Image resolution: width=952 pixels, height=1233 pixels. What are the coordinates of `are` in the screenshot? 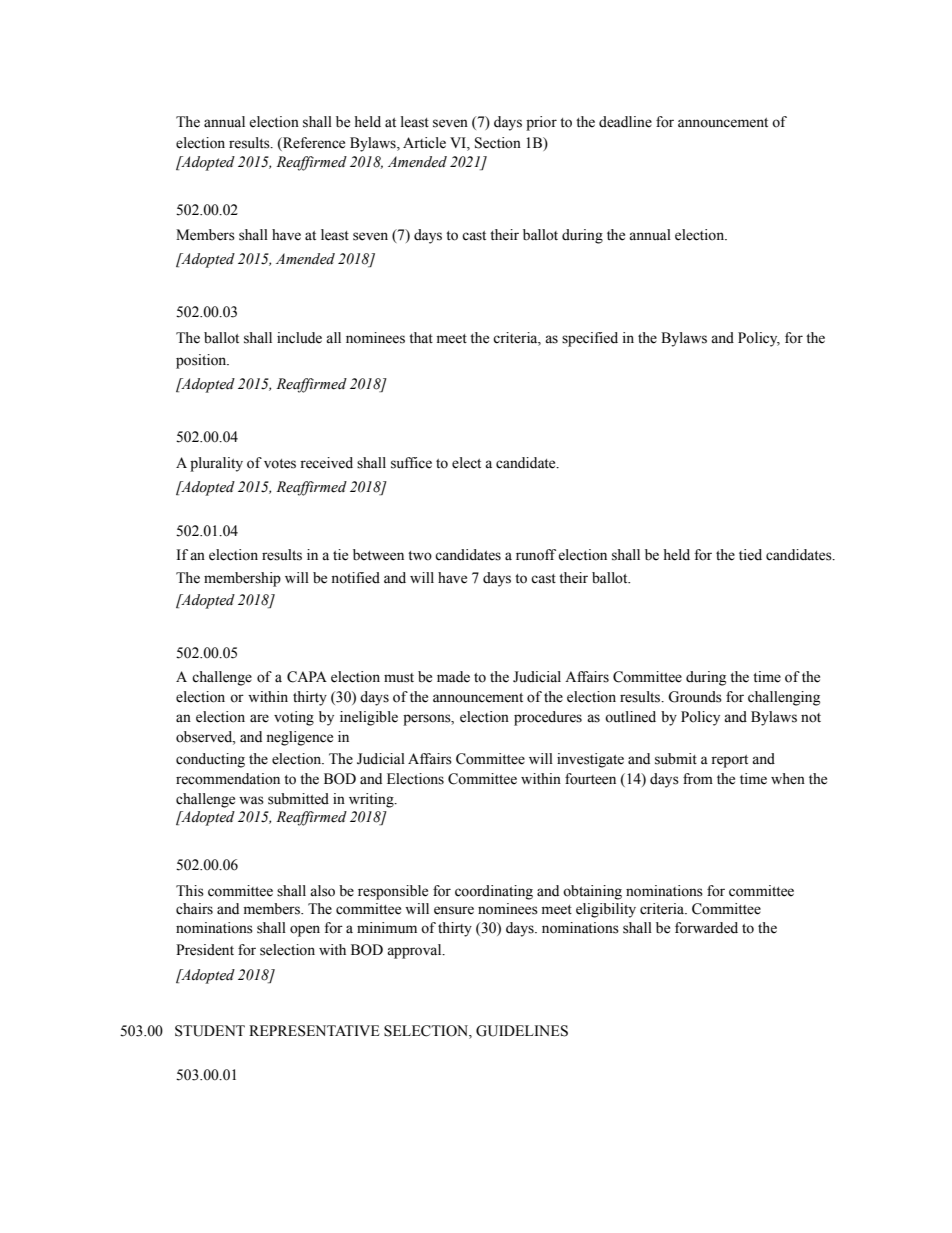 It's located at (259, 718).
